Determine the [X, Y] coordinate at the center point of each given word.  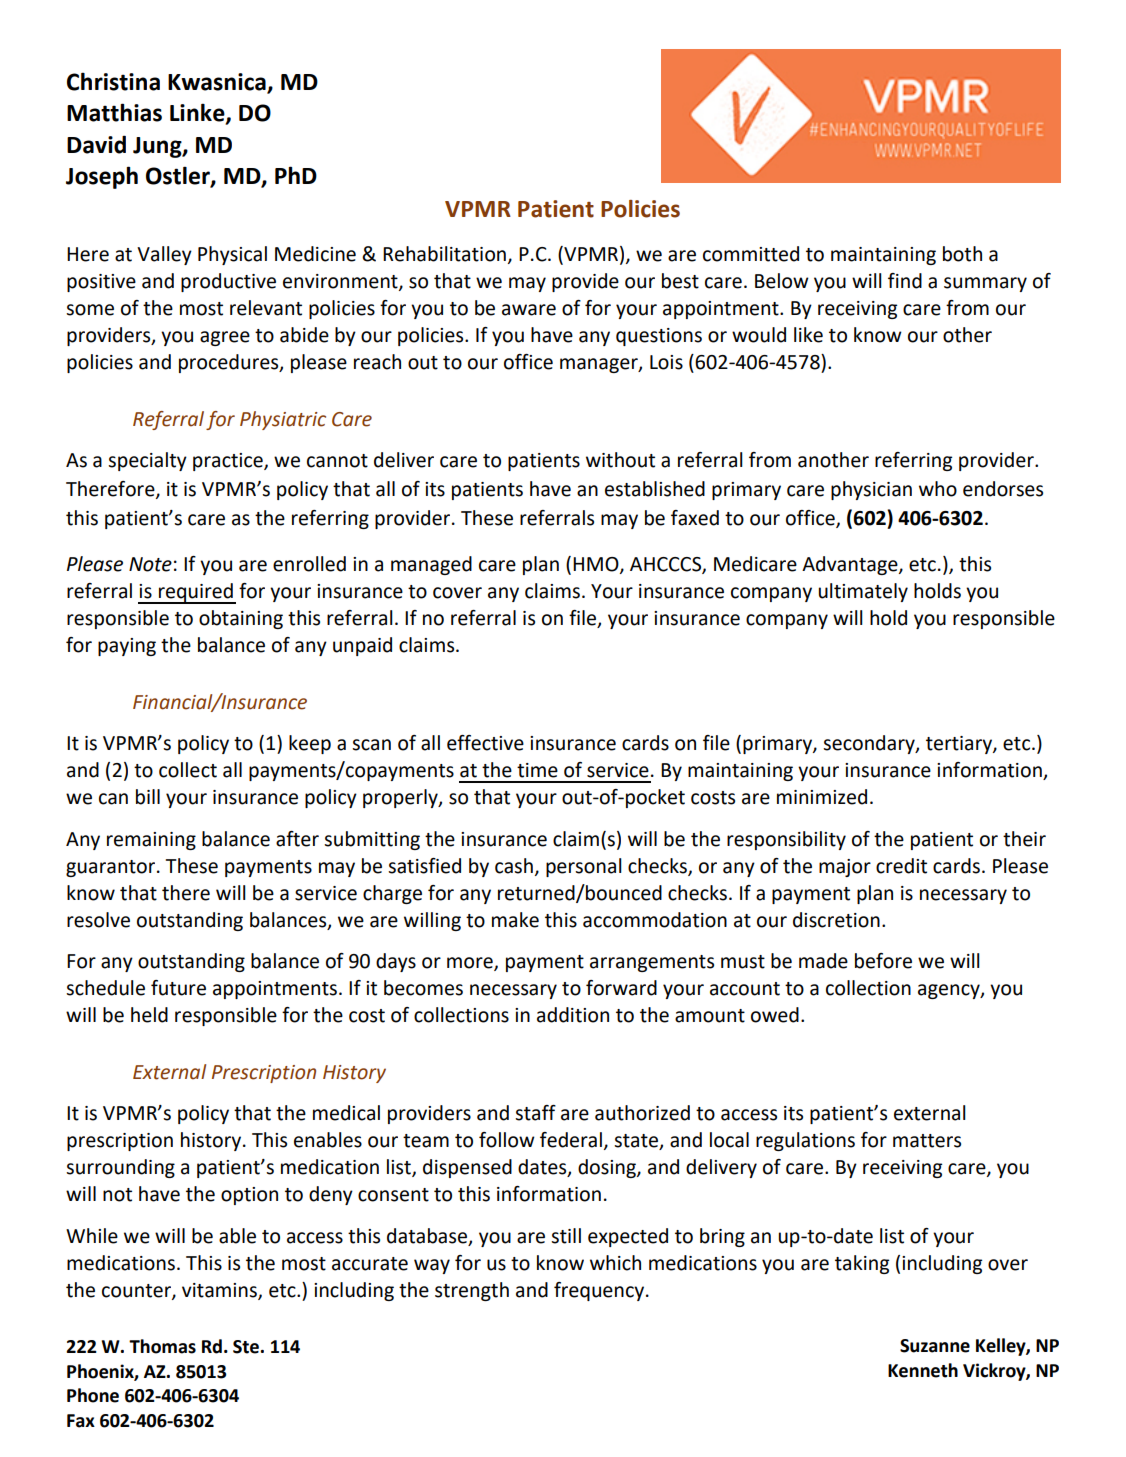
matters [927, 1141]
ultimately [863, 592]
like [808, 335]
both [962, 254]
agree [225, 338]
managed [431, 565]
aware [529, 310]
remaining [151, 841]
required [196, 593]
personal [584, 867]
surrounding [120, 1168]
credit [901, 866]
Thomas [162, 1346]
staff [535, 1113]
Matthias [114, 112]
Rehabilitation [444, 254]
